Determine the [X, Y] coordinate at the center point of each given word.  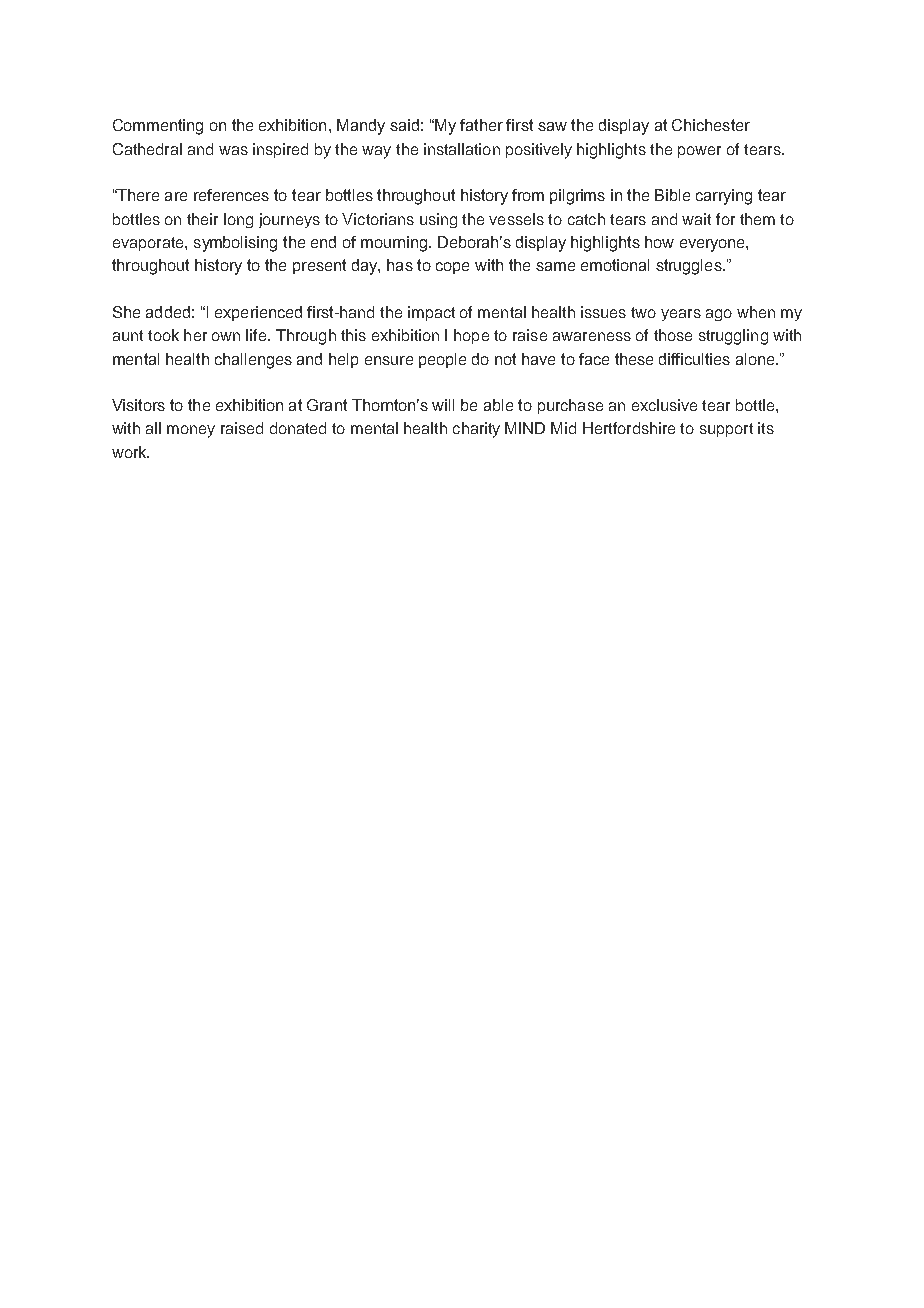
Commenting [158, 127]
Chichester [711, 125]
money [191, 431]
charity [476, 430]
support [726, 430]
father [481, 125]
